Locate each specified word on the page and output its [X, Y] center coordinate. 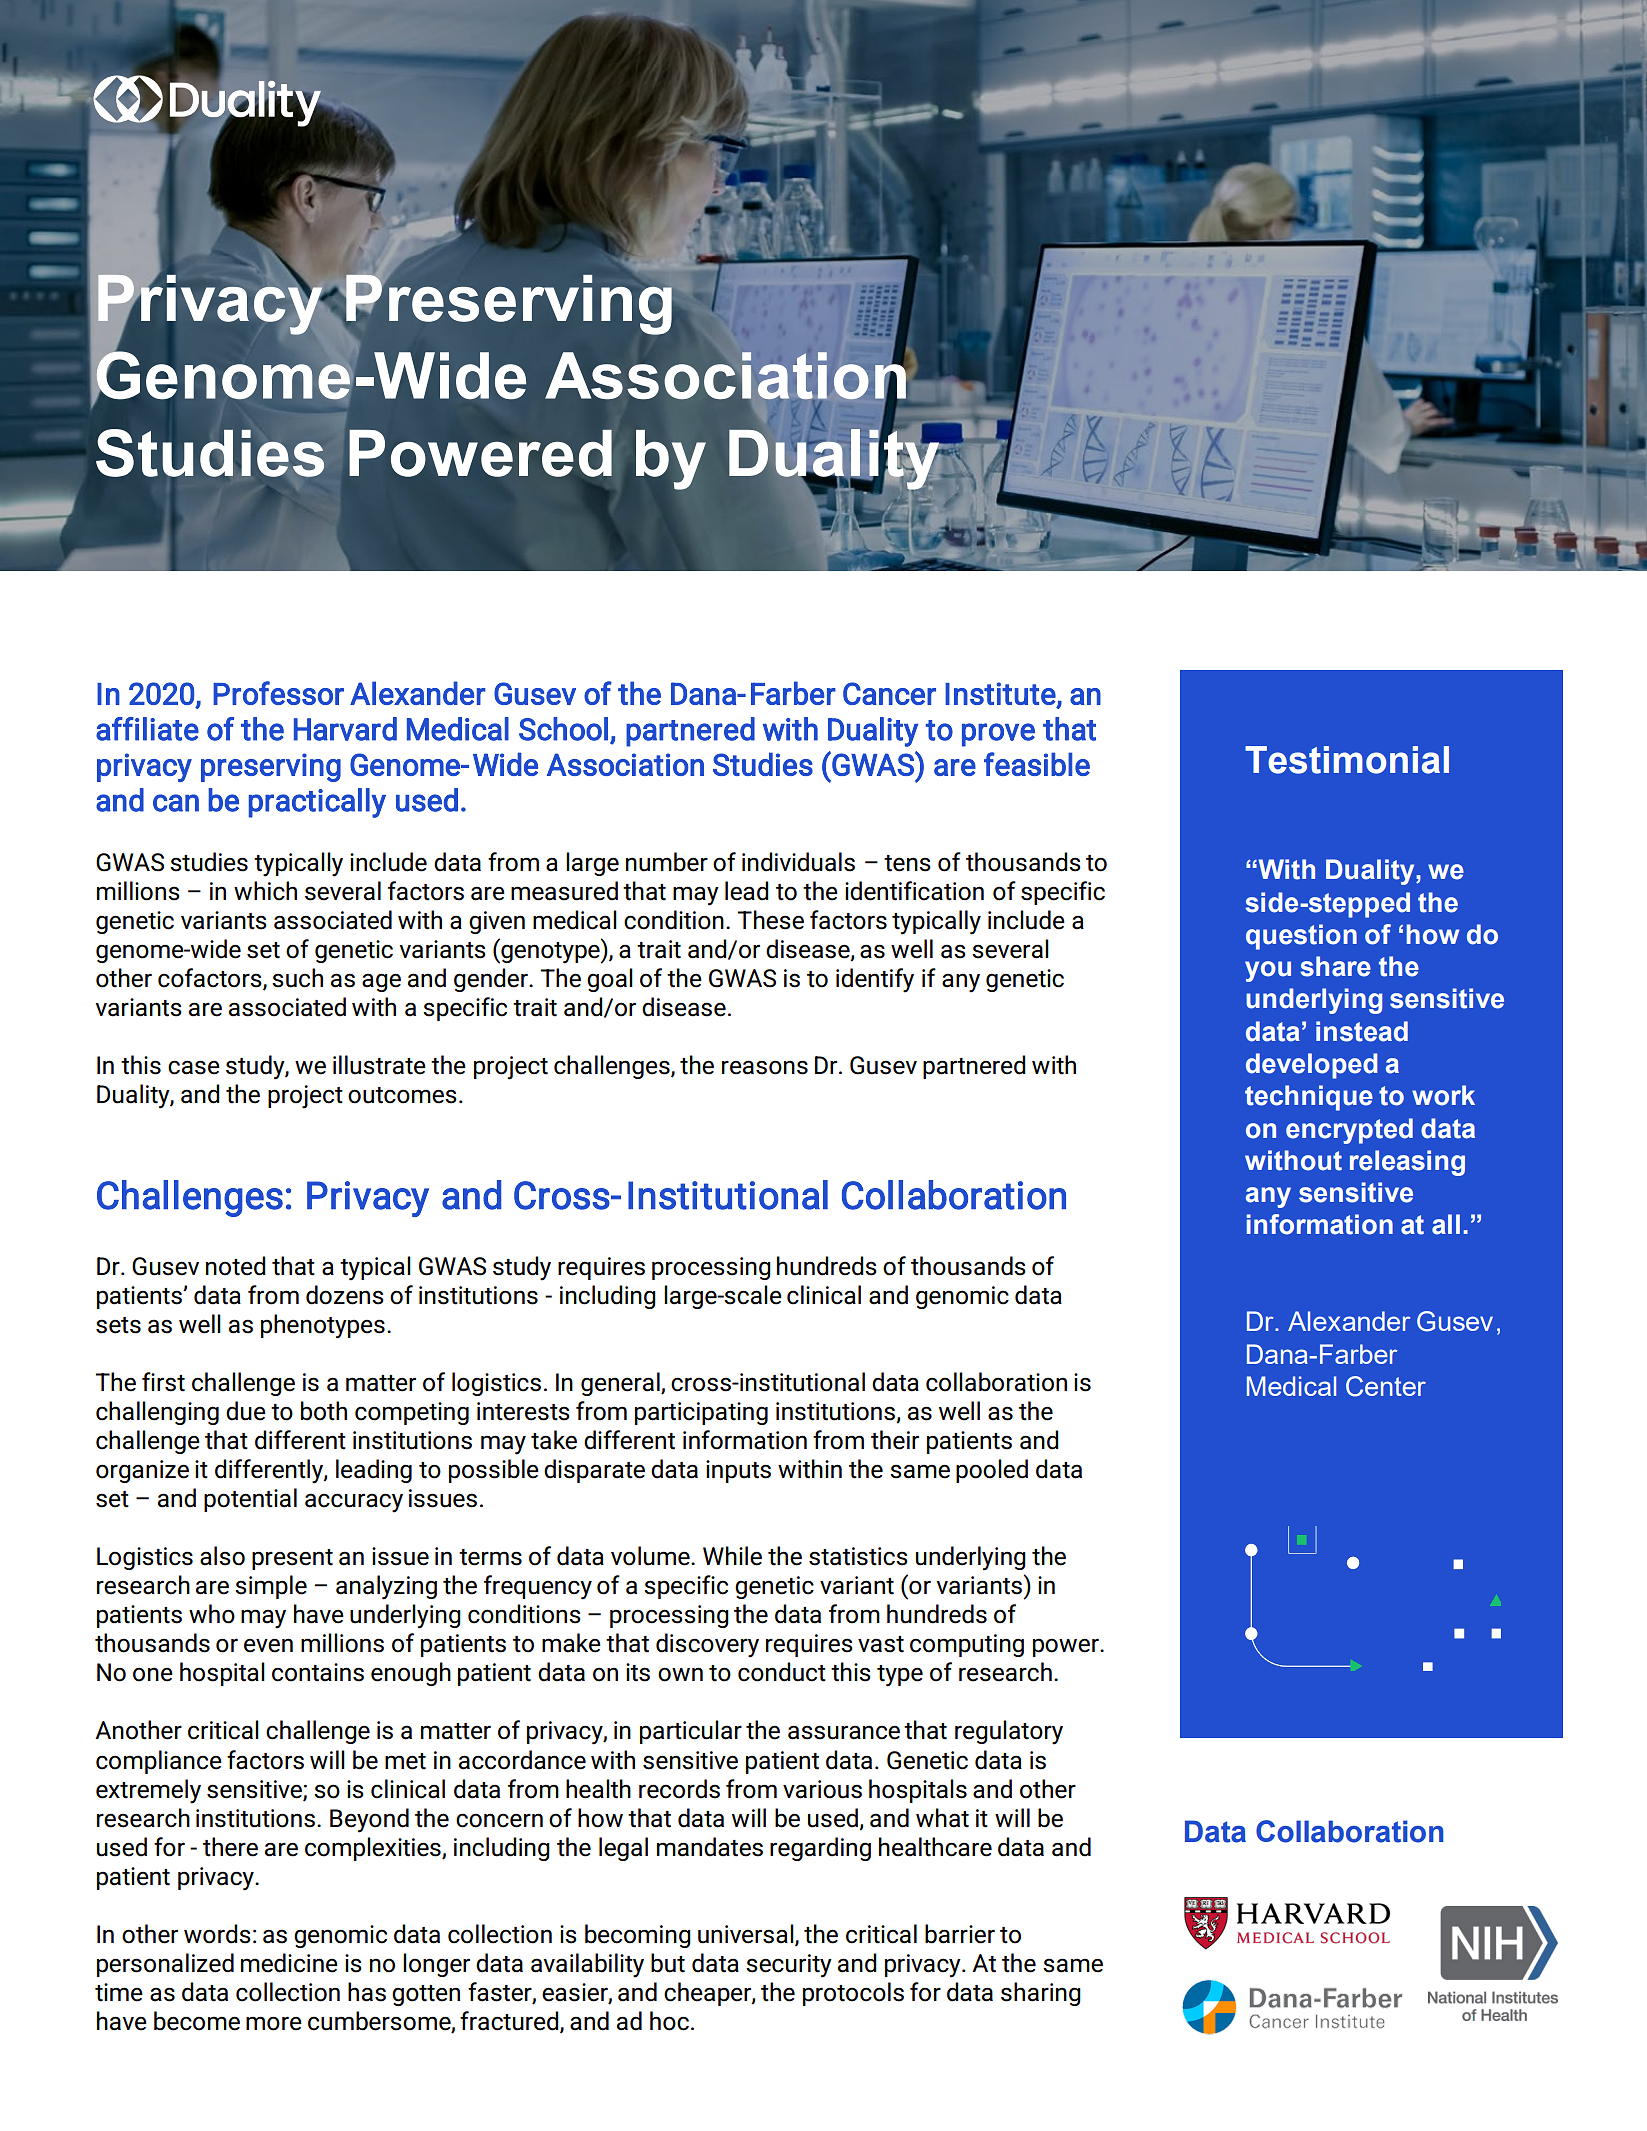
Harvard [345, 729]
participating [701, 1413]
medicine [289, 1963]
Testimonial [1347, 760]
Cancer [889, 693]
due [246, 1411]
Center [1386, 1386]
